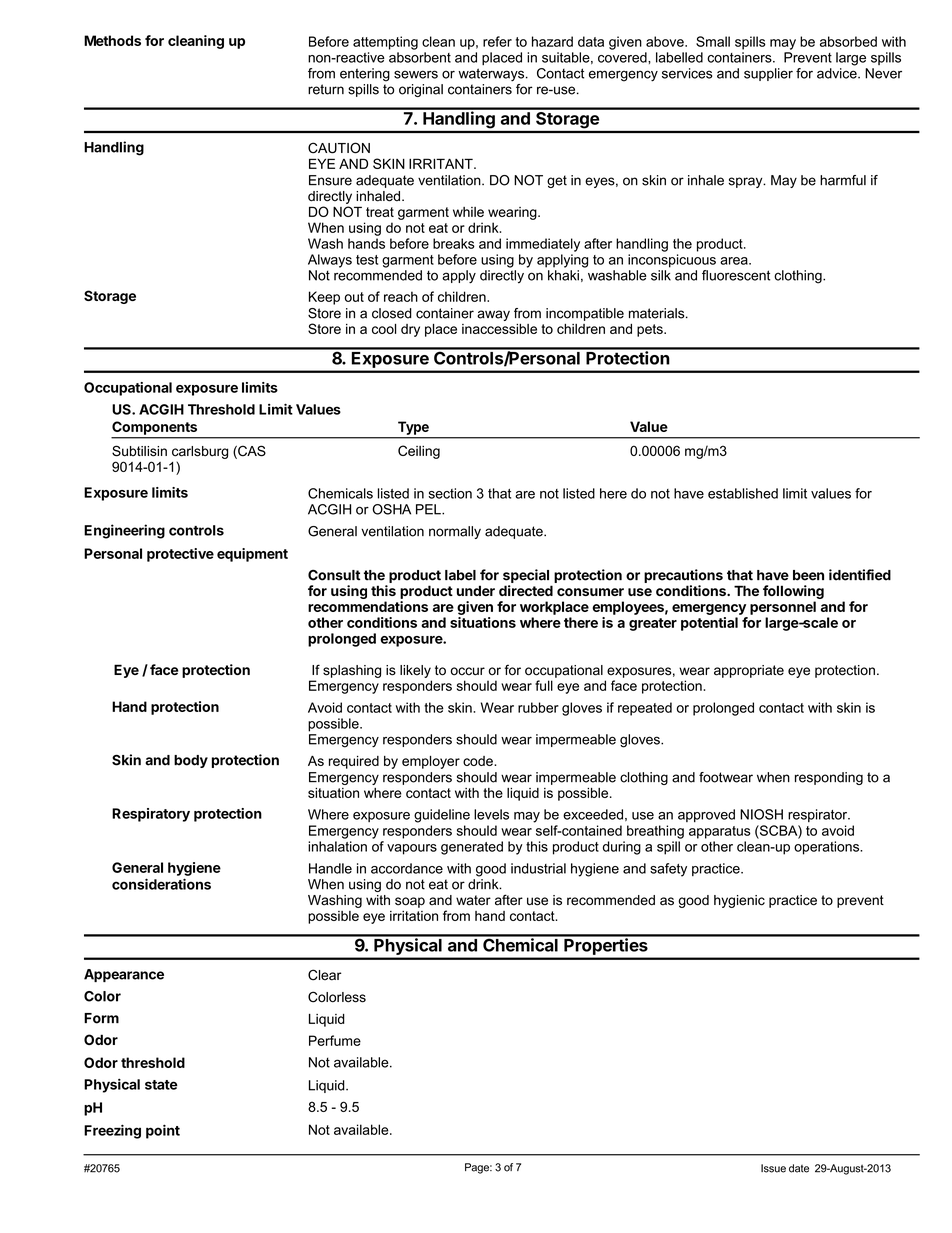 This image has width=952, height=1233. I want to click on refer, so click(497, 41).
